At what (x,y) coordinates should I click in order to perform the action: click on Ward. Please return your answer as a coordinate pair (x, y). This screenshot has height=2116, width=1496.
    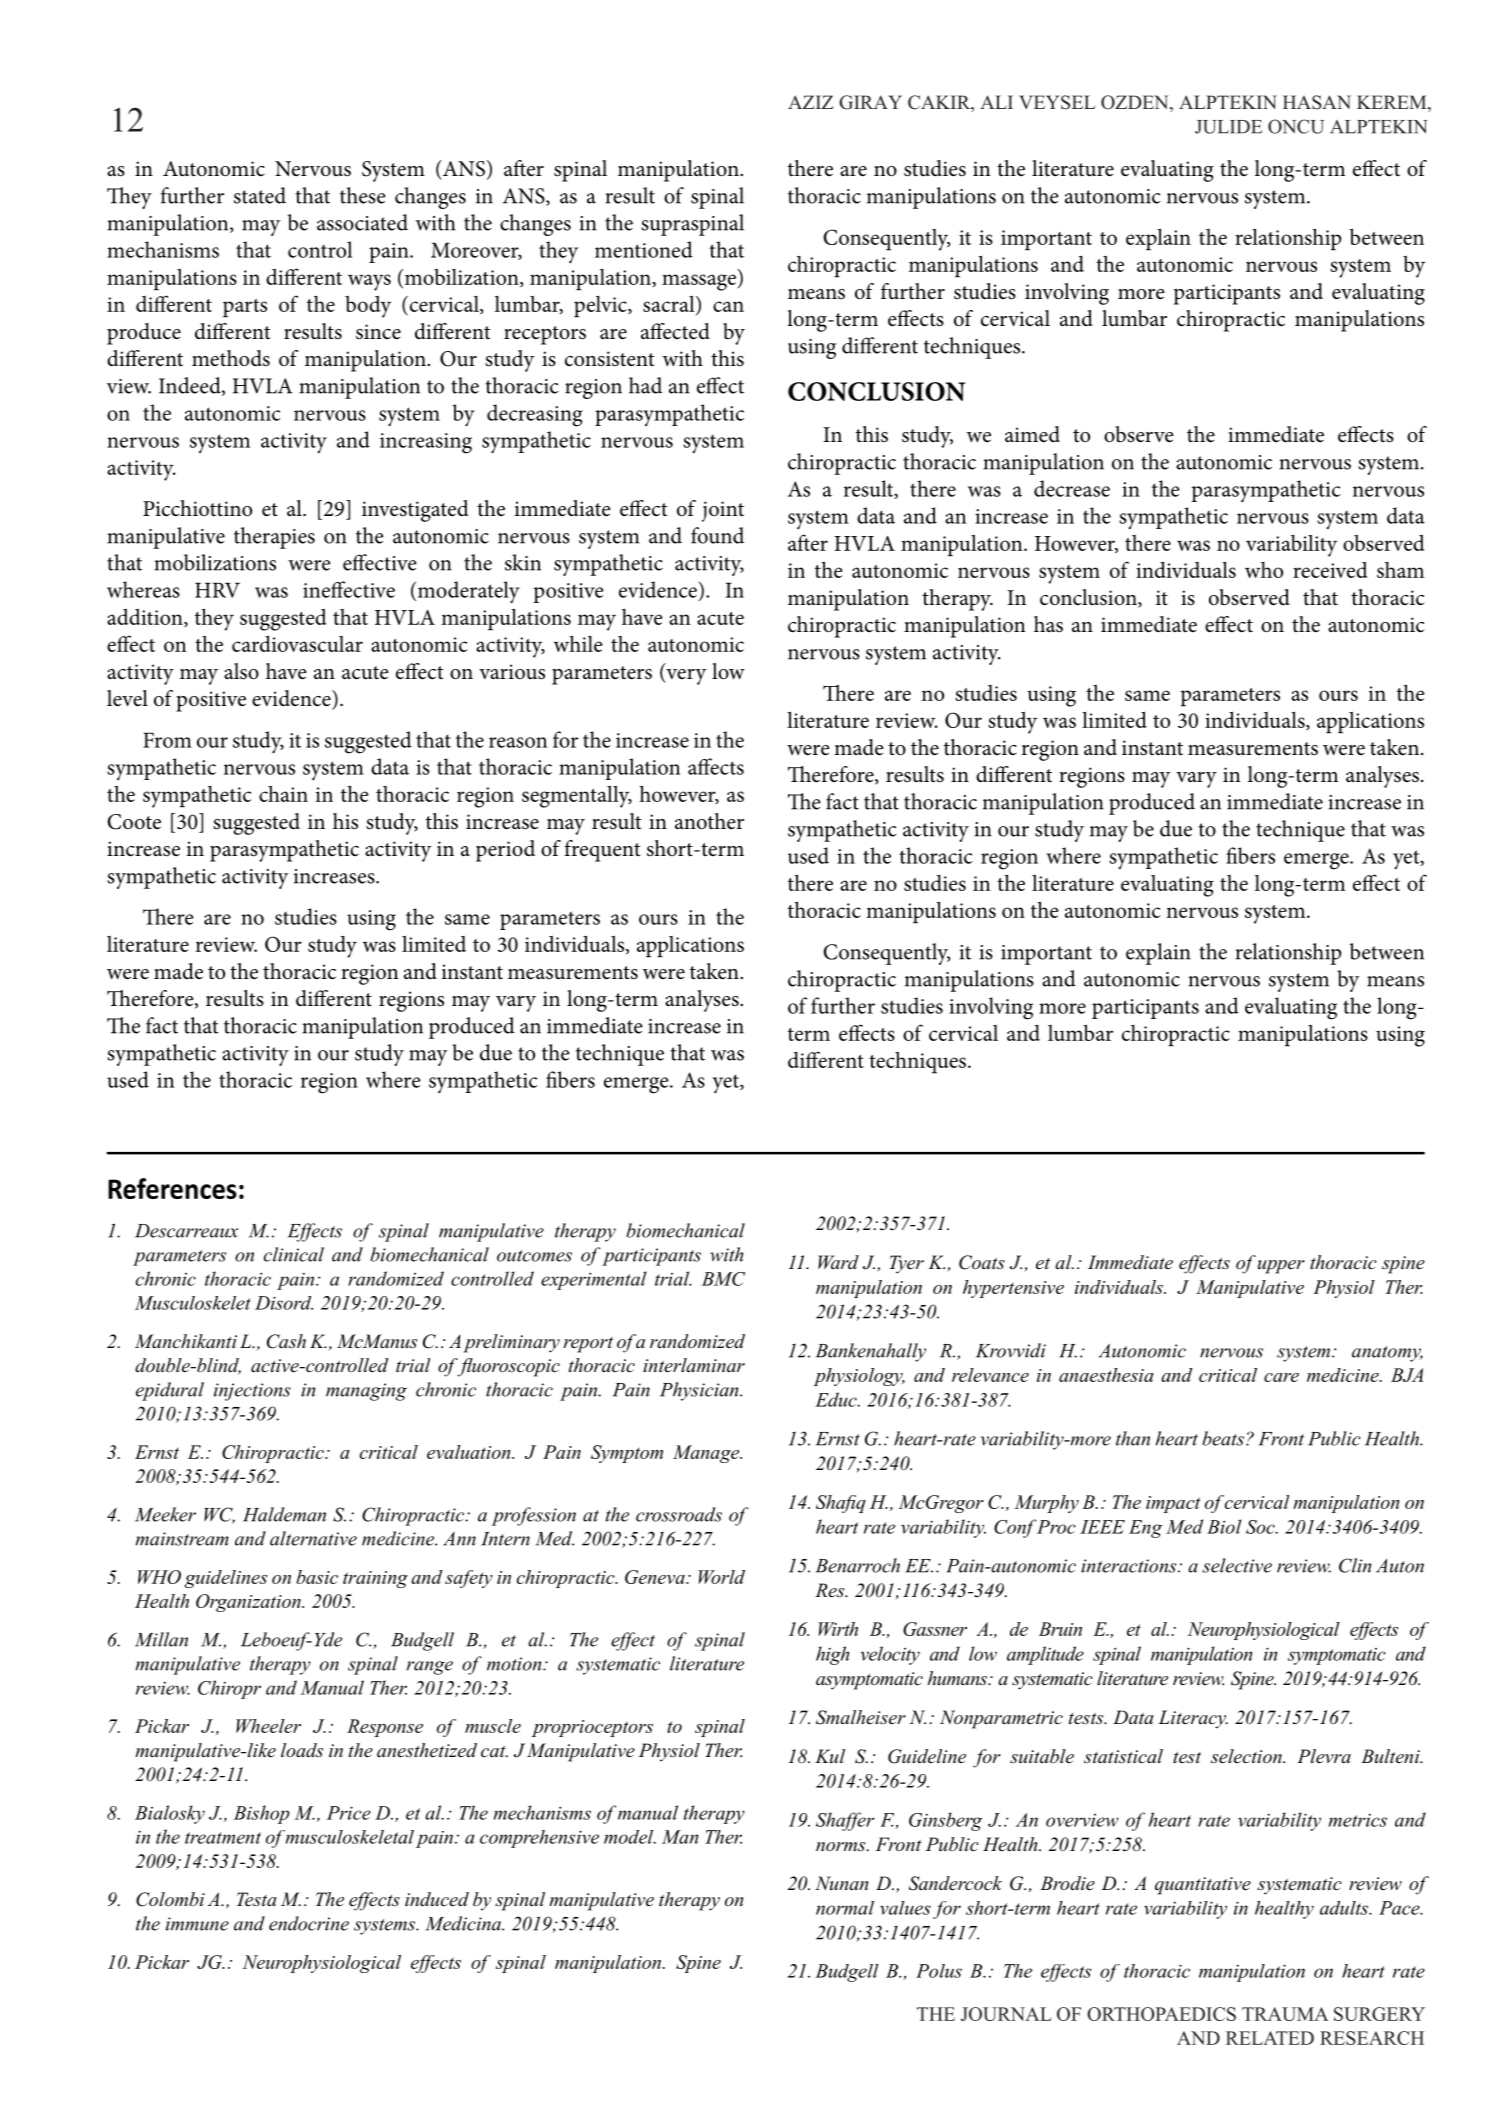
    Looking at the image, I should click on (838, 1262).
